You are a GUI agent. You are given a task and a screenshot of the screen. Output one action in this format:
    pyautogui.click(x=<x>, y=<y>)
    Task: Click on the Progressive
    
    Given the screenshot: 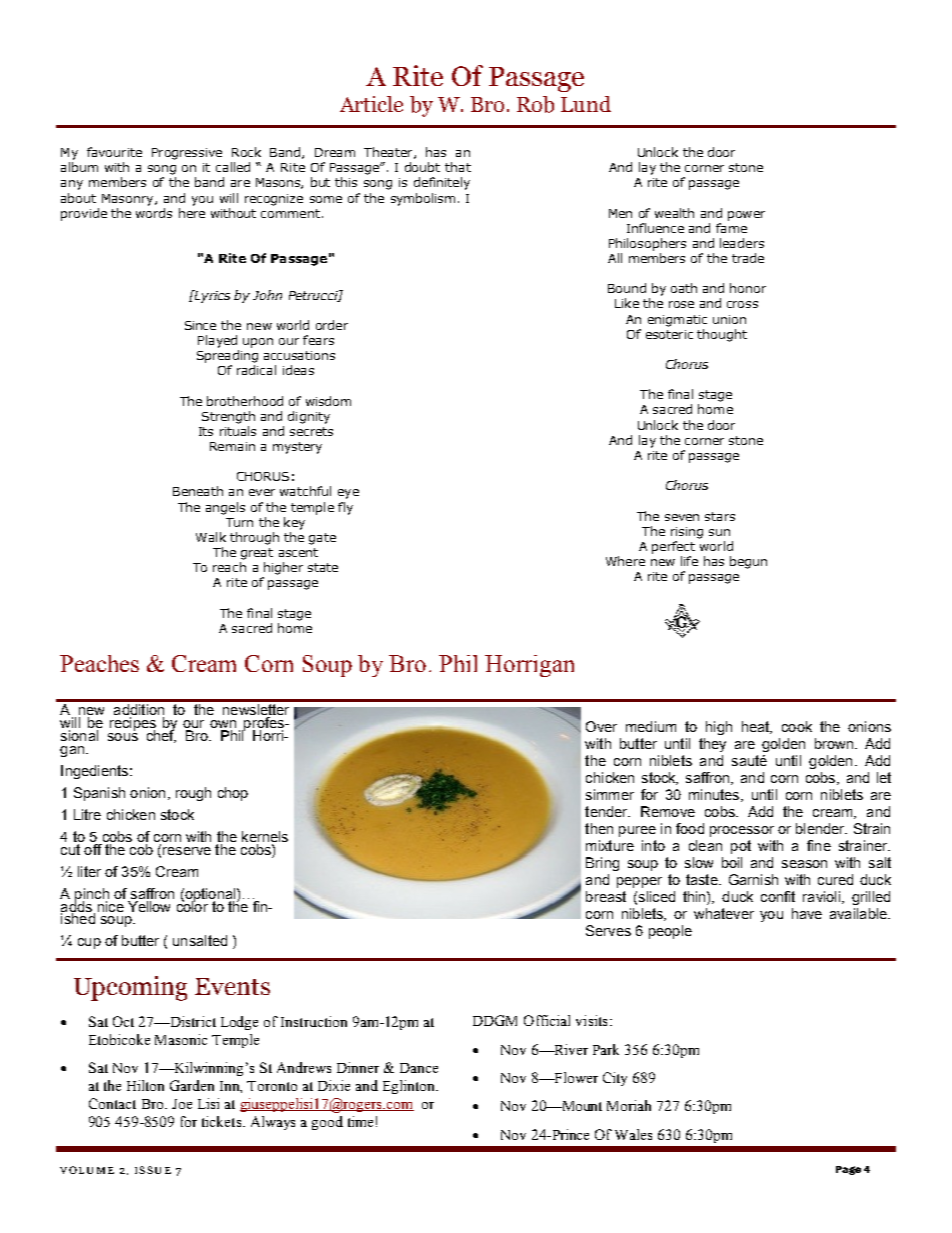 What is the action you would take?
    pyautogui.click(x=187, y=154)
